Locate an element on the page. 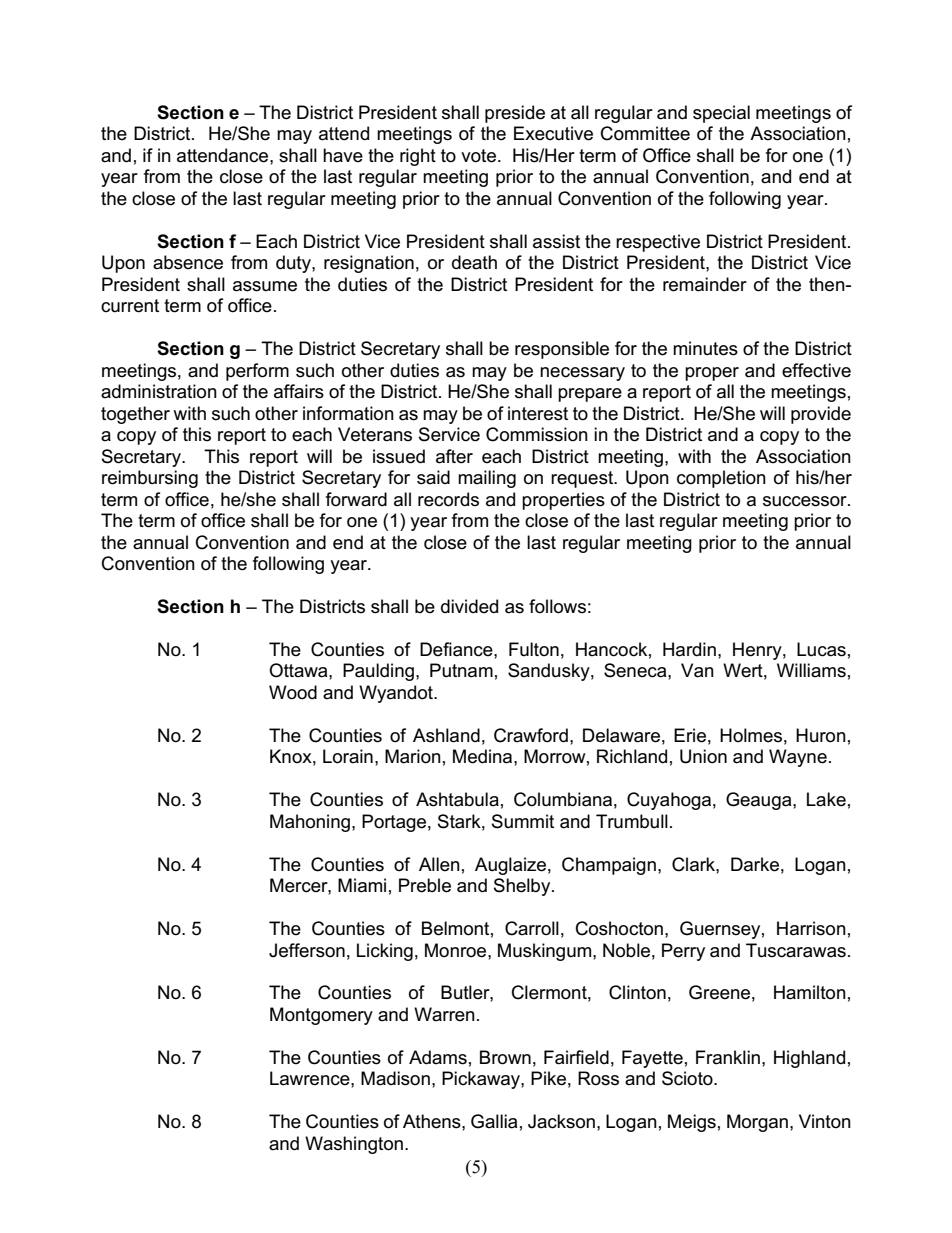 The width and height of the image is (952, 1233). Ottawa is located at coordinates (299, 670).
